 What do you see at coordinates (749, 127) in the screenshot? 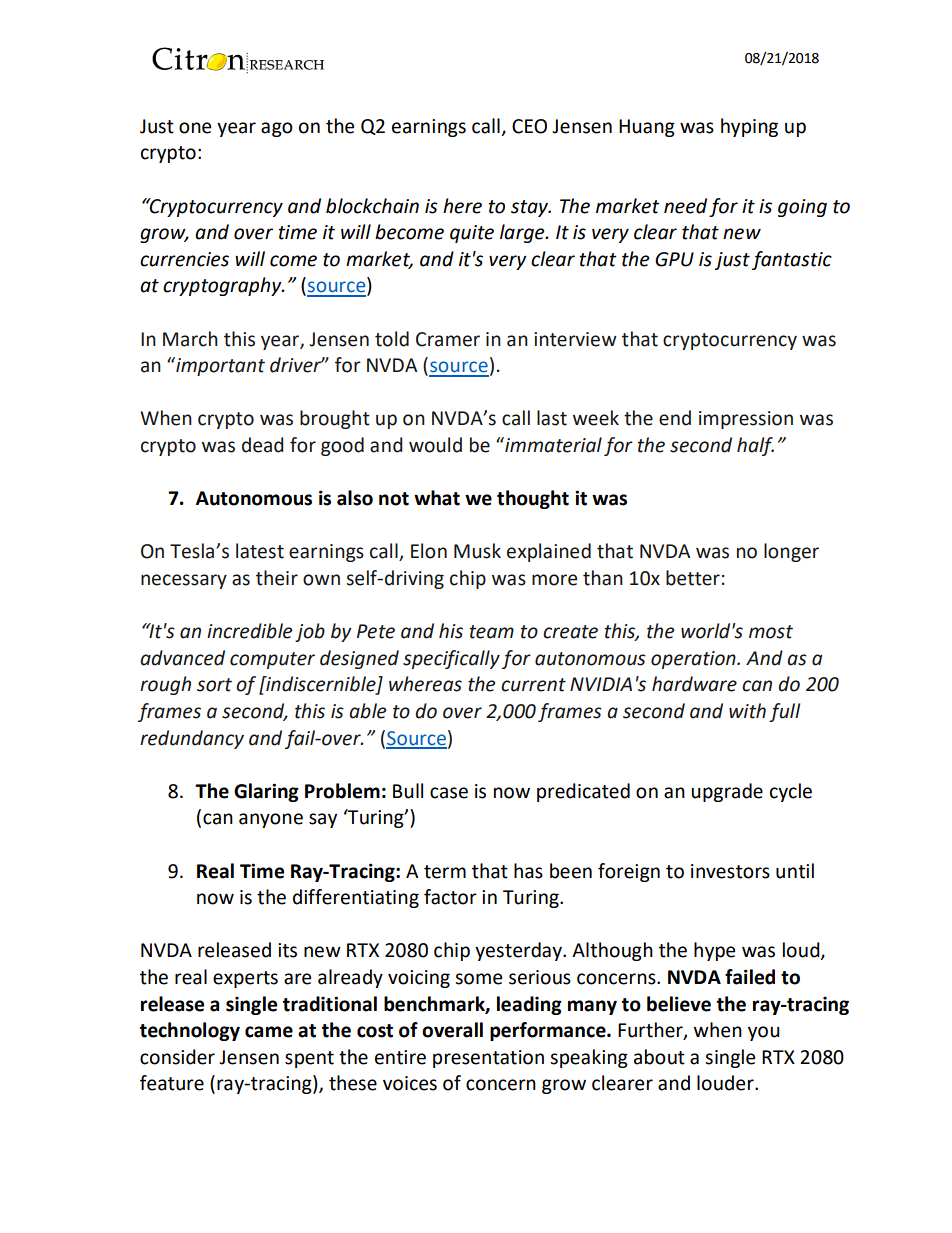
I see `hyping` at bounding box center [749, 127].
